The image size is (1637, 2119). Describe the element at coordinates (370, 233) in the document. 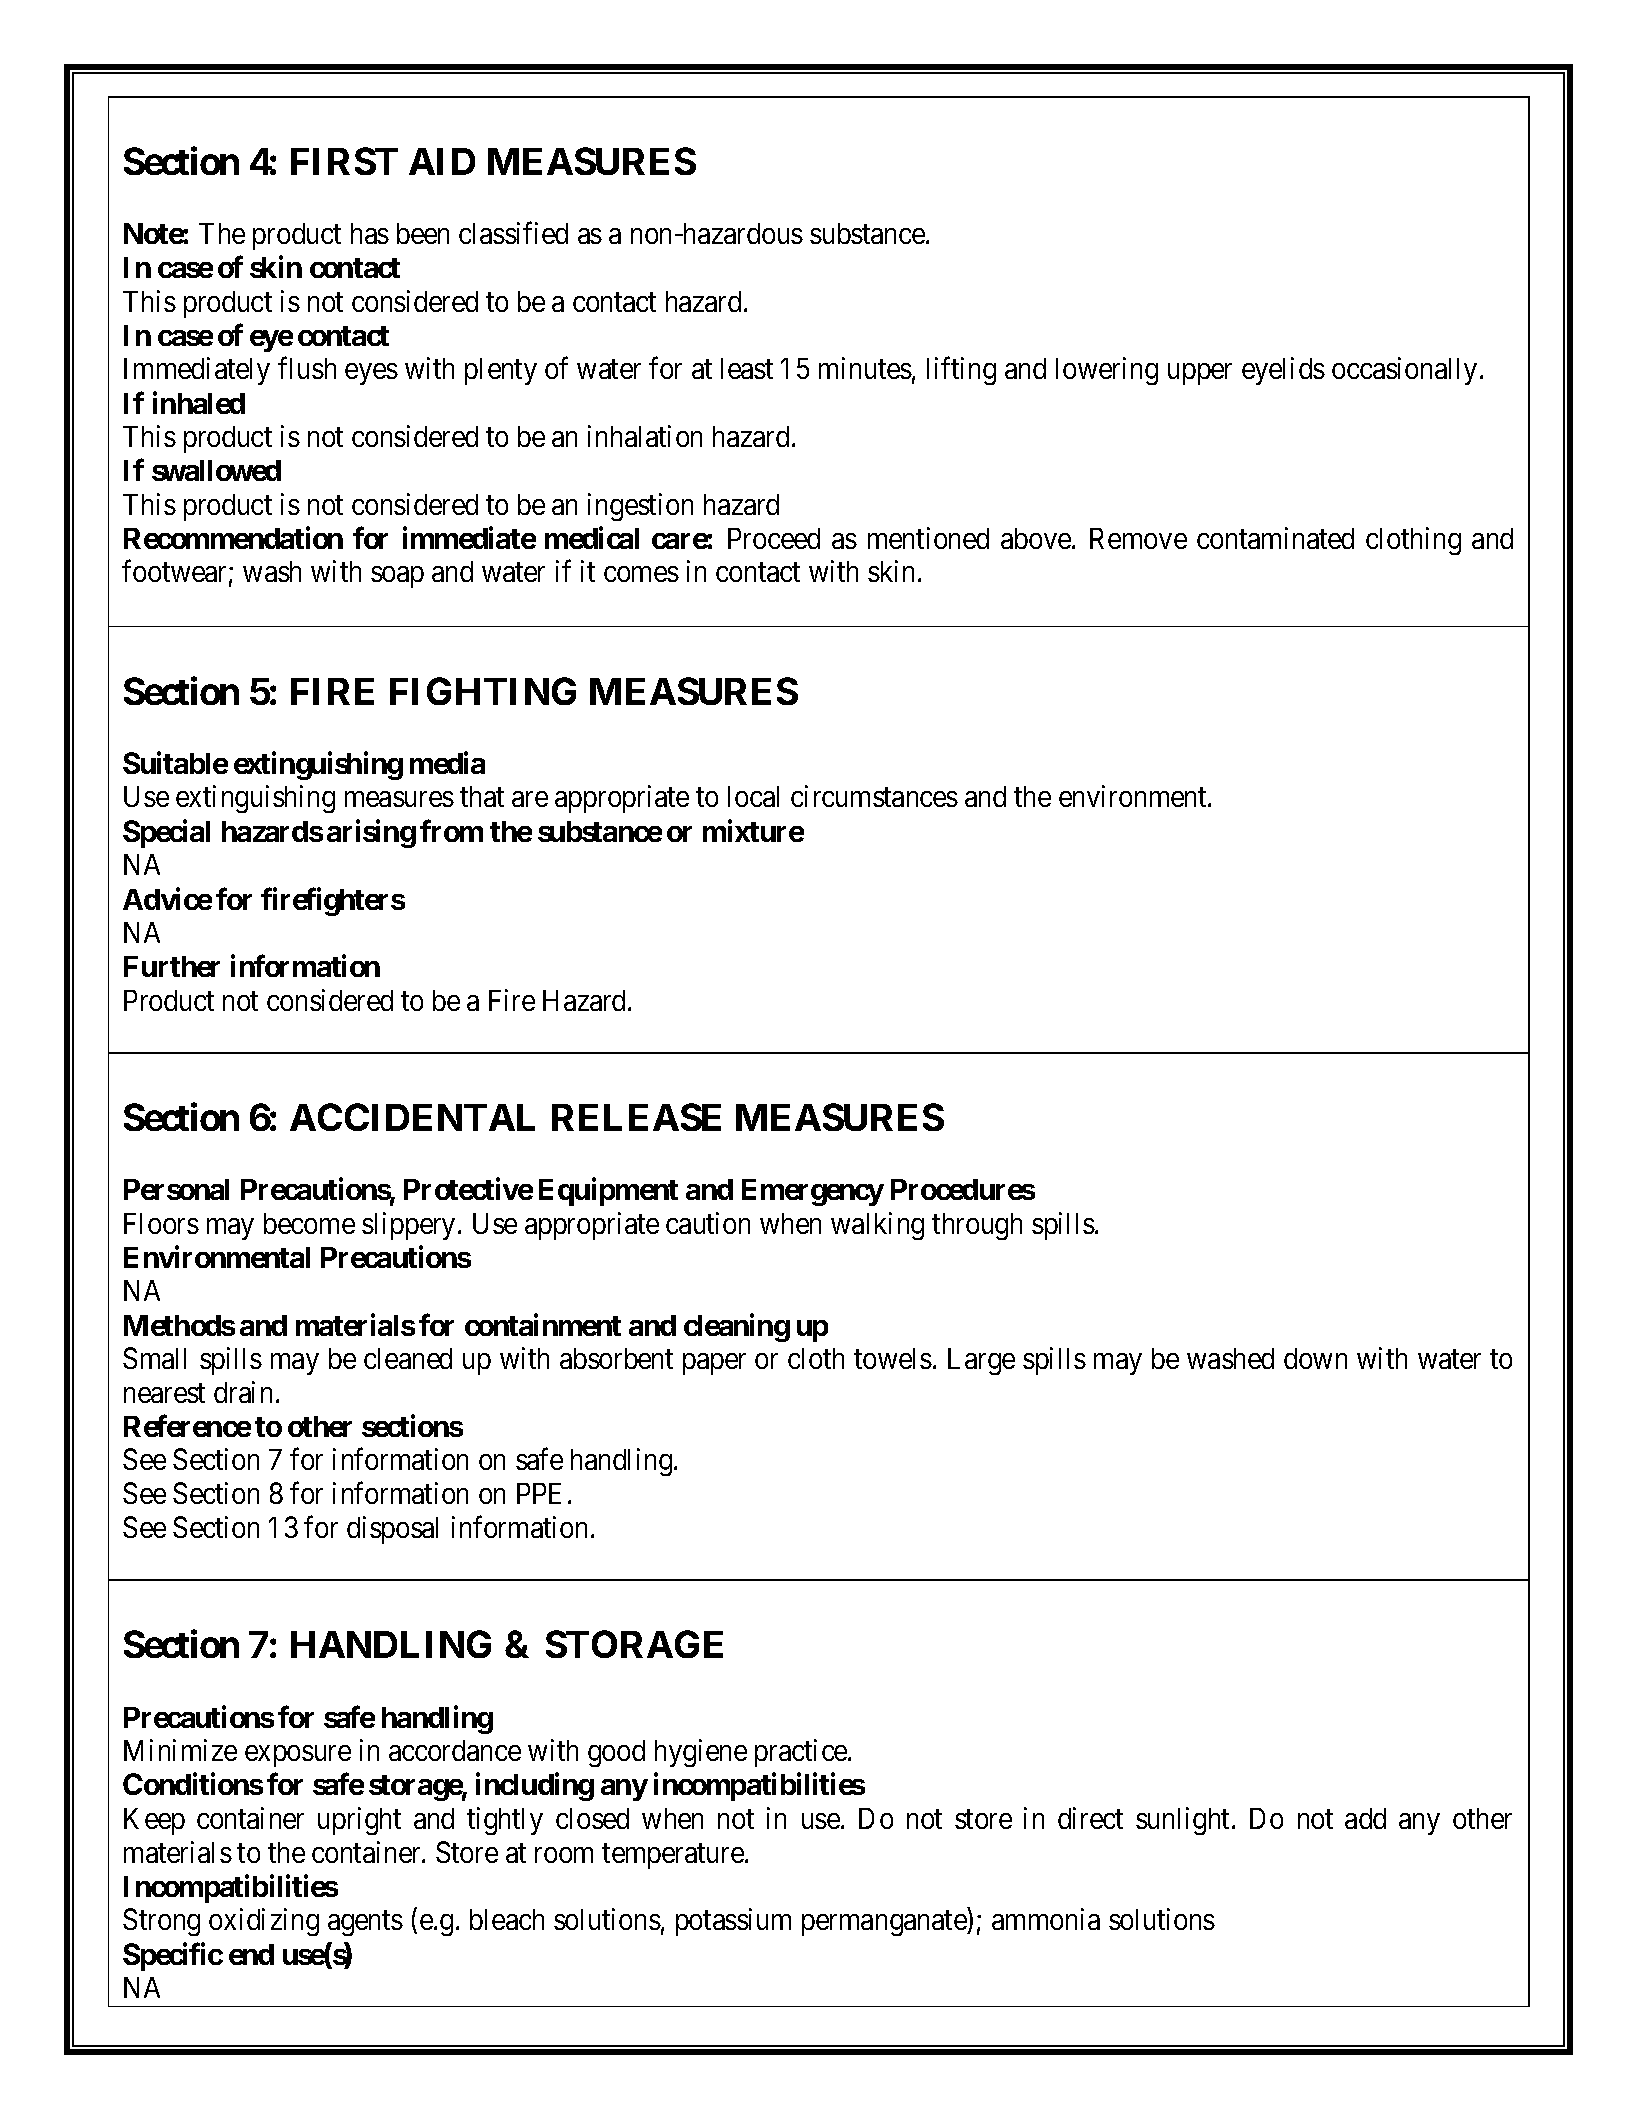

I see `has` at that location.
